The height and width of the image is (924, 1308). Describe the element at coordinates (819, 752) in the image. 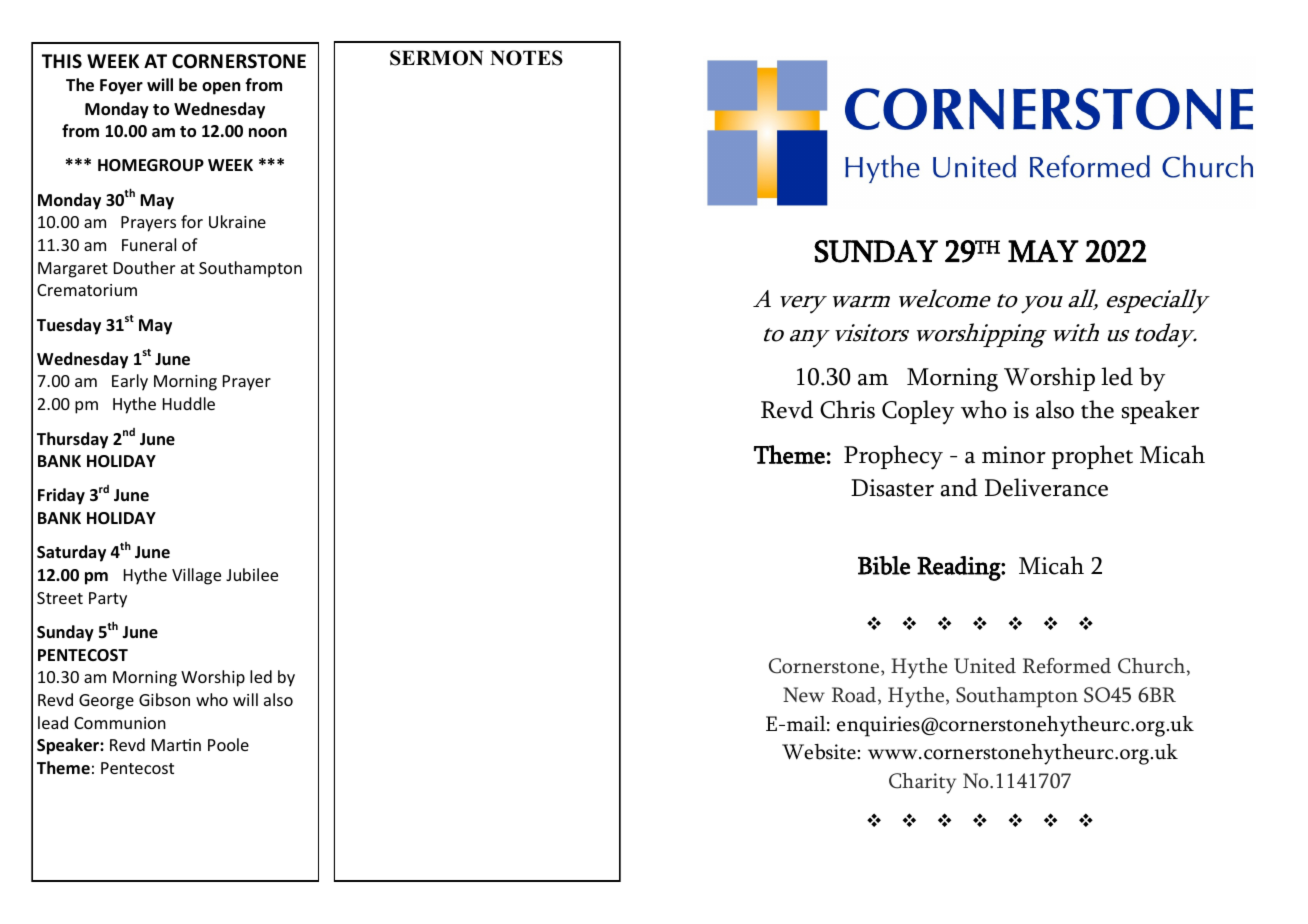

I see `Website` at that location.
